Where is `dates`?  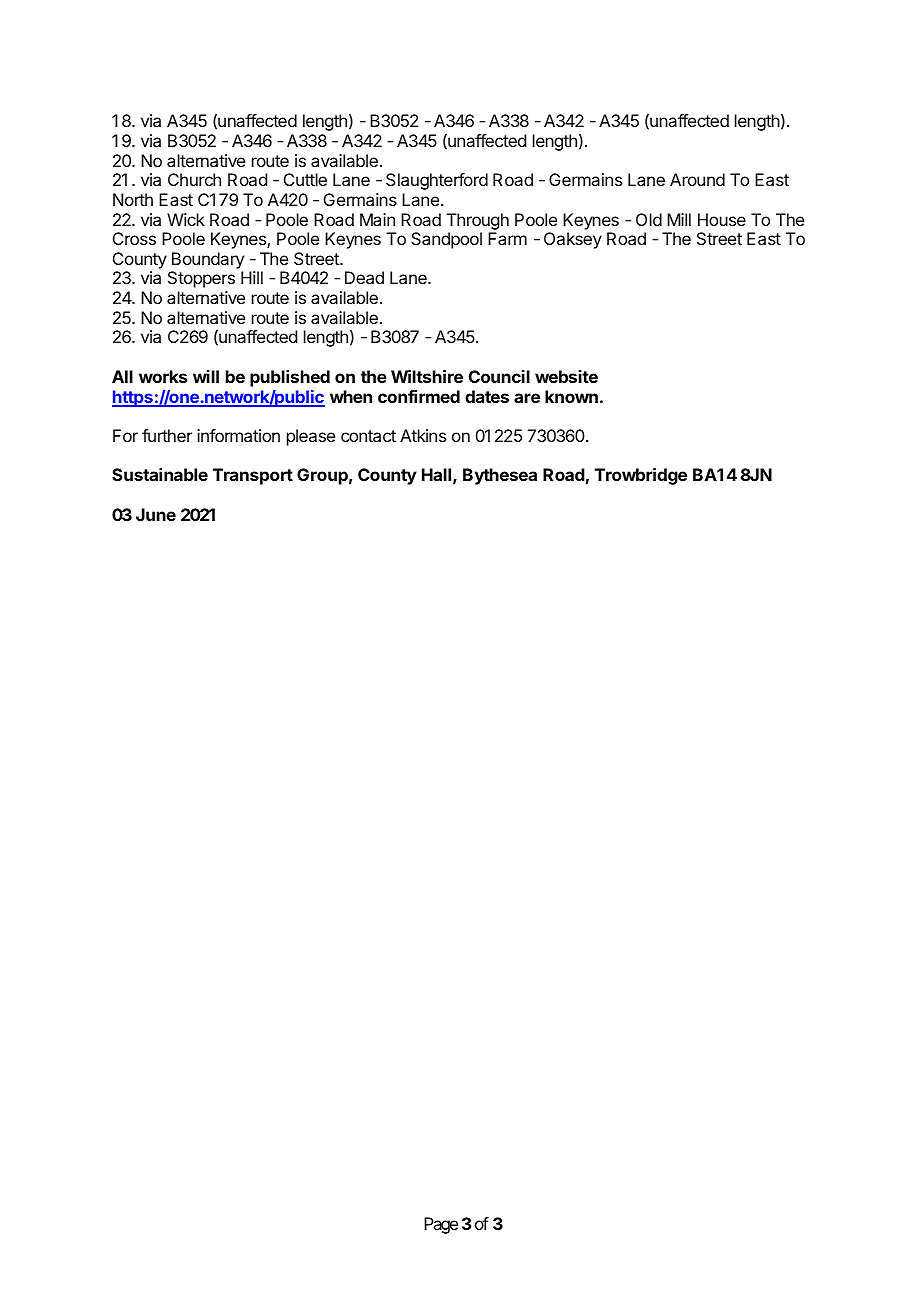 dates is located at coordinates (487, 396).
